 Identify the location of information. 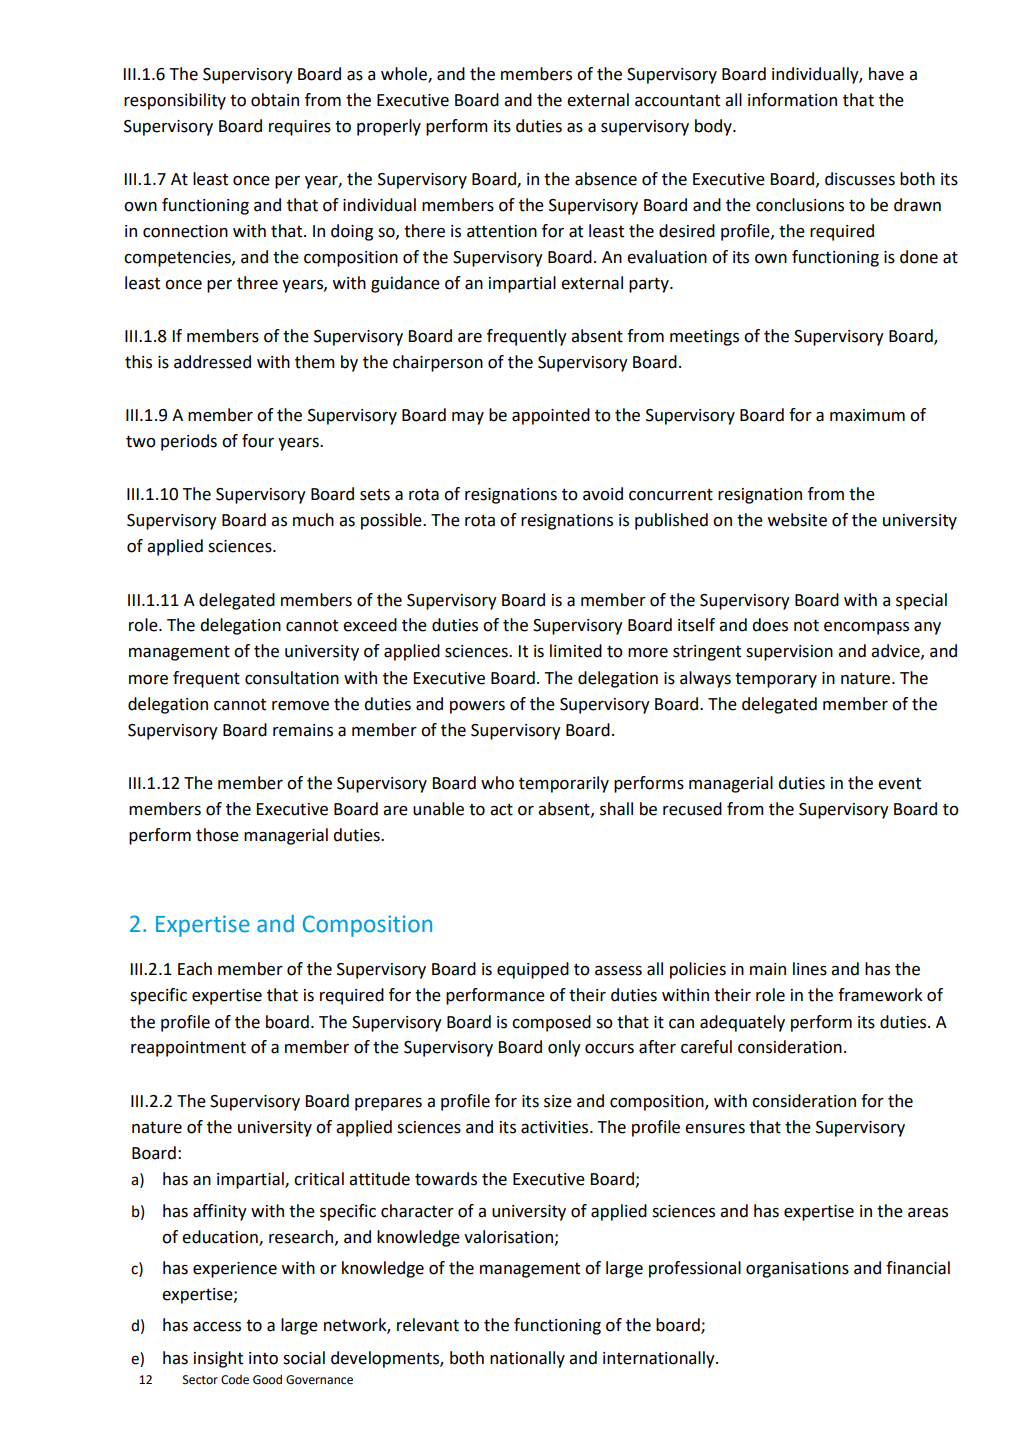
(792, 100).
